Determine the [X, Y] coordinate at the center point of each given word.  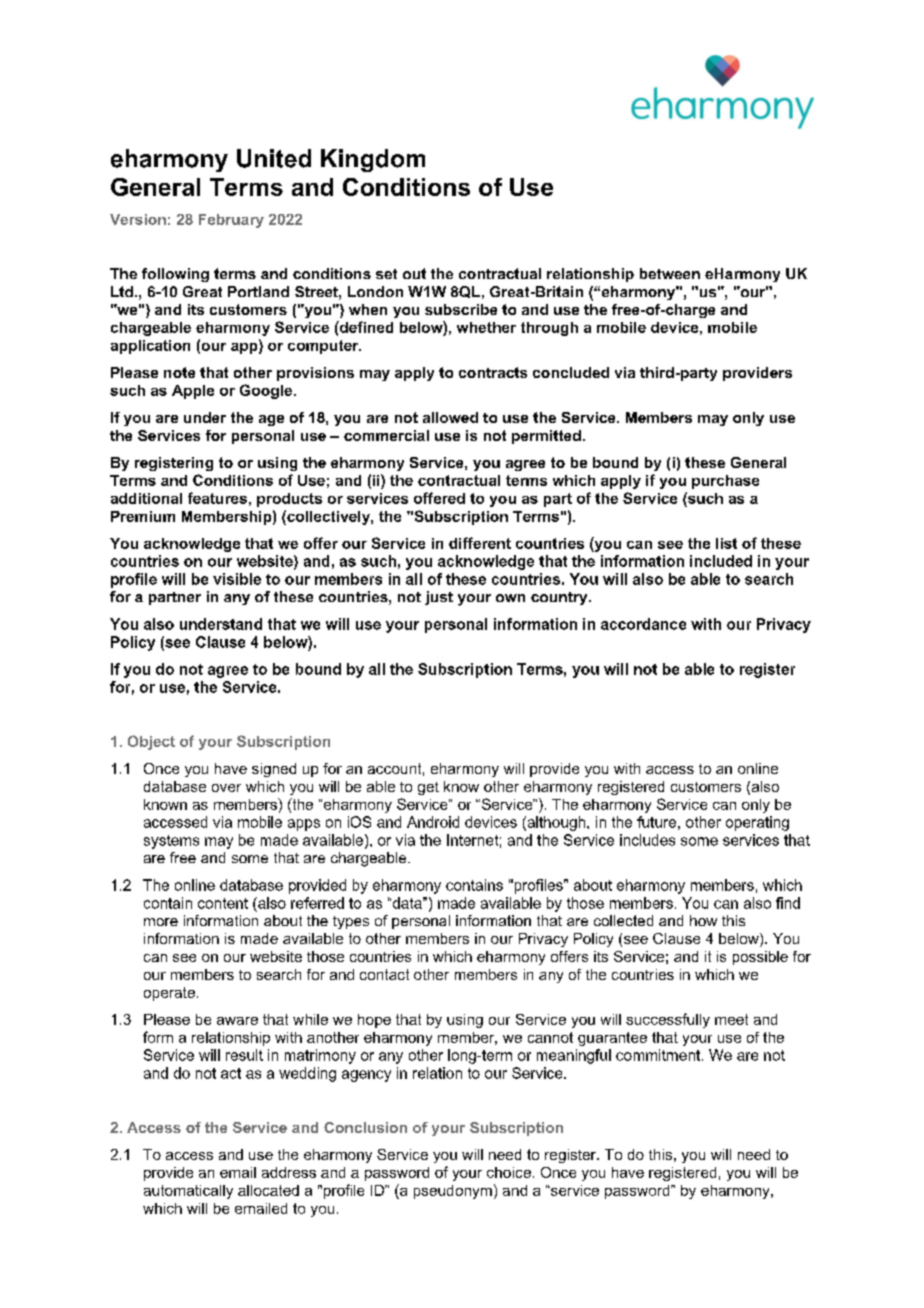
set [386, 274]
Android [433, 822]
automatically [188, 1192]
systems [171, 842]
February [231, 221]
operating [757, 823]
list [726, 543]
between [670, 273]
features [217, 498]
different [480, 543]
